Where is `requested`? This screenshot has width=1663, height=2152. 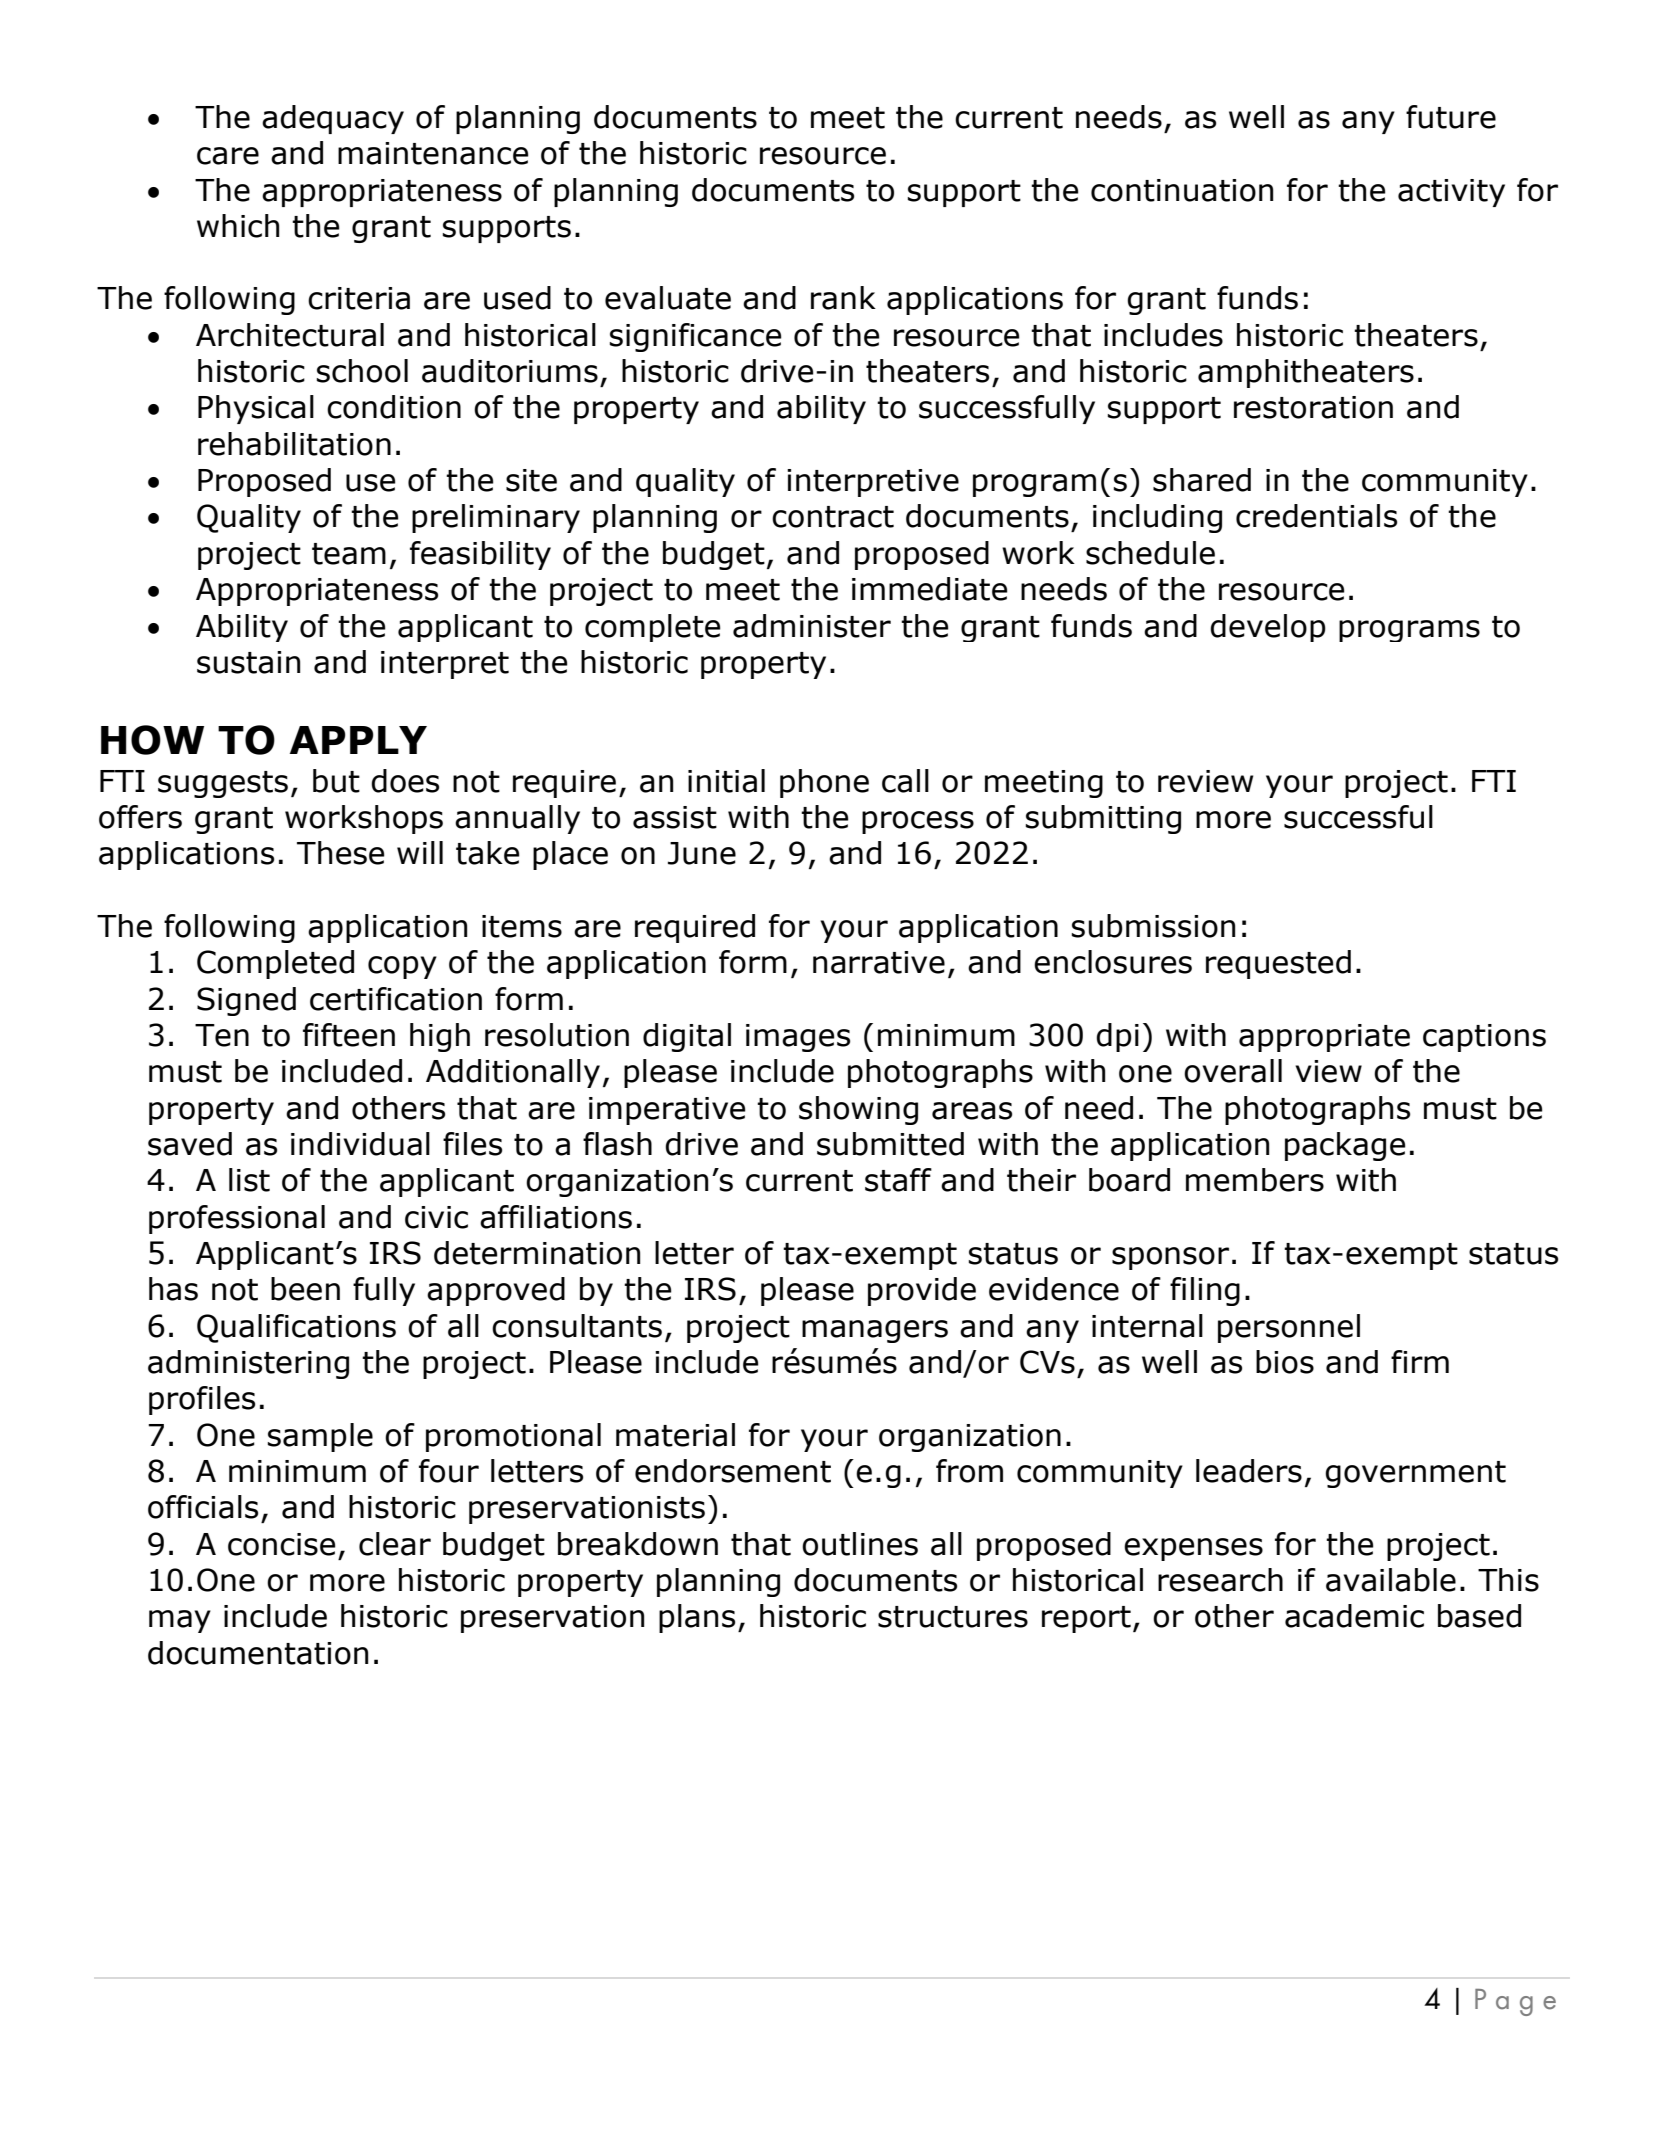
requested is located at coordinates (1278, 964).
